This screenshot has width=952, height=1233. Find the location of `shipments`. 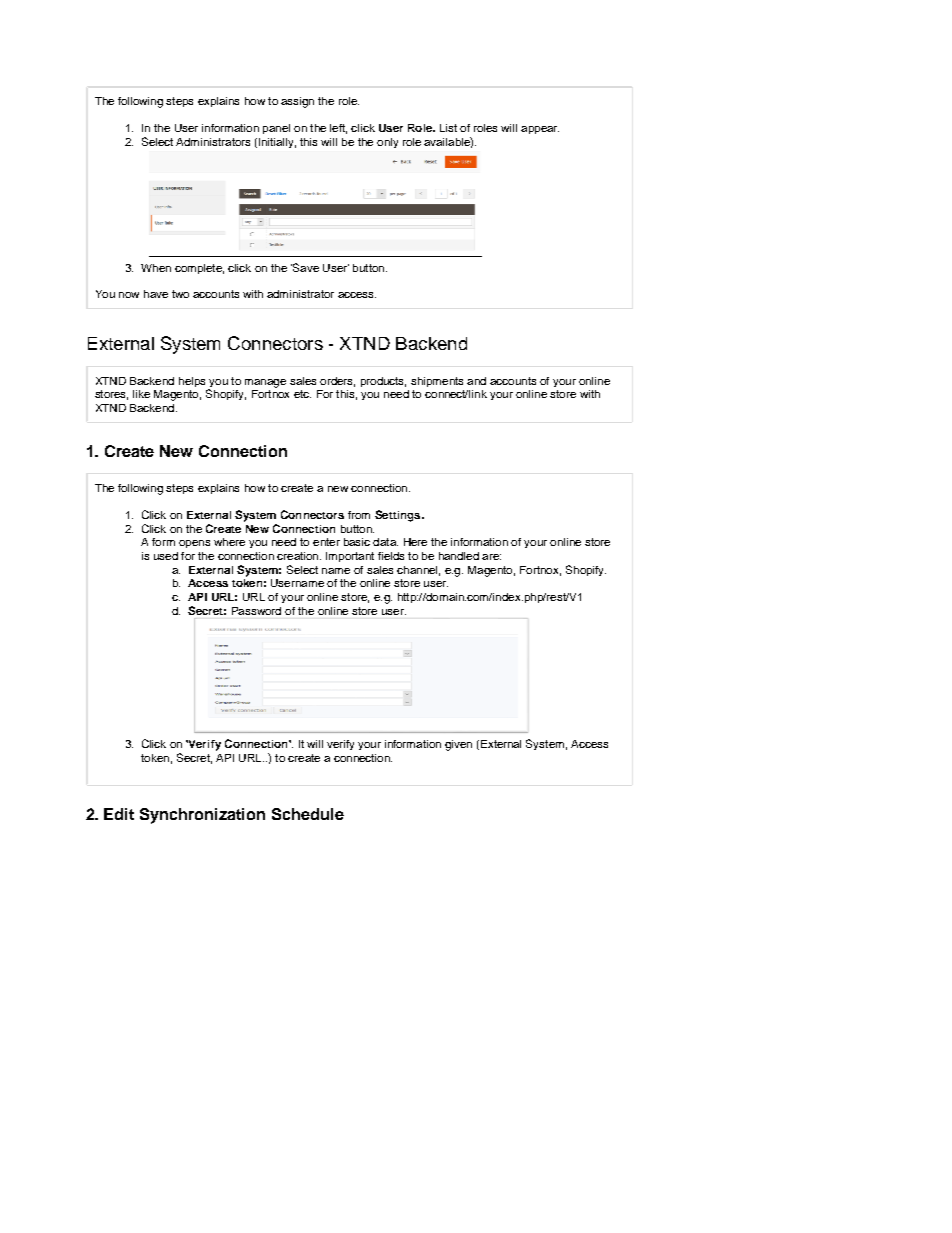

shipments is located at coordinates (437, 382).
